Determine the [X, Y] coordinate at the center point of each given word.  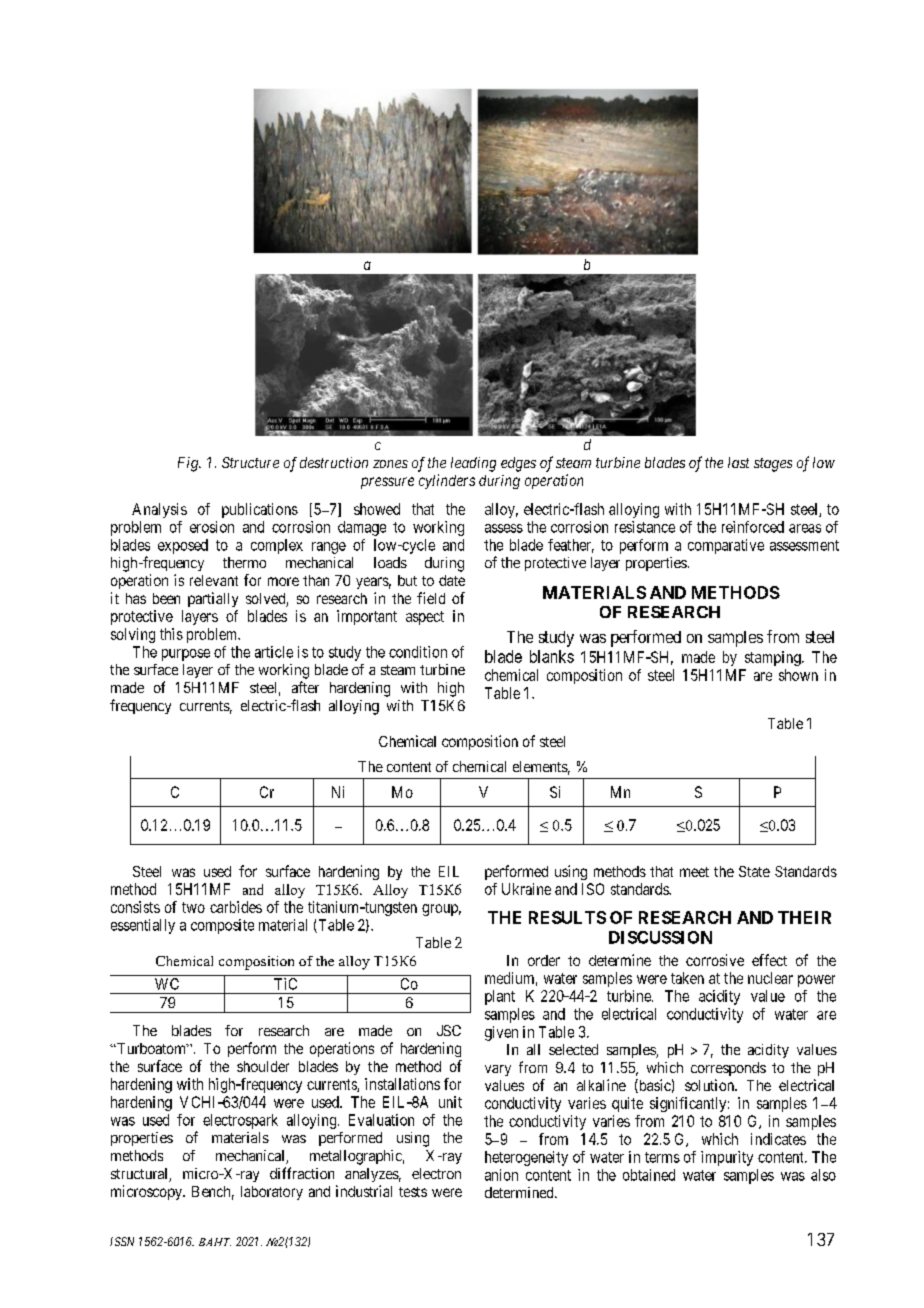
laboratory [272, 1193]
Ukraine [526, 889]
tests [413, 1192]
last [738, 462]
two [193, 907]
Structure [250, 462]
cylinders [447, 481]
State [754, 871]
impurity [727, 1158]
